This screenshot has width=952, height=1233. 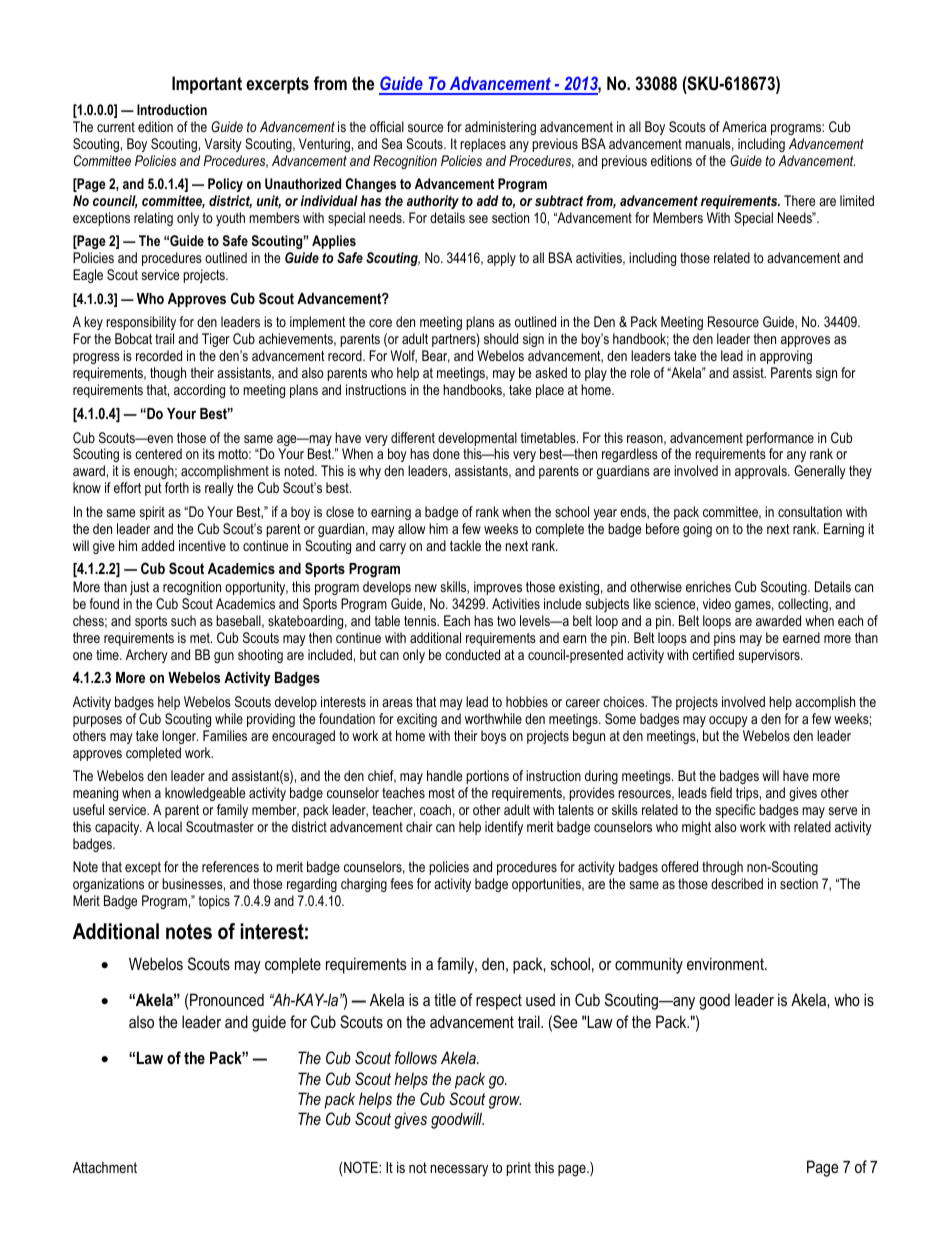 What do you see at coordinates (465, 545) in the screenshot?
I see `tackle` at bounding box center [465, 545].
